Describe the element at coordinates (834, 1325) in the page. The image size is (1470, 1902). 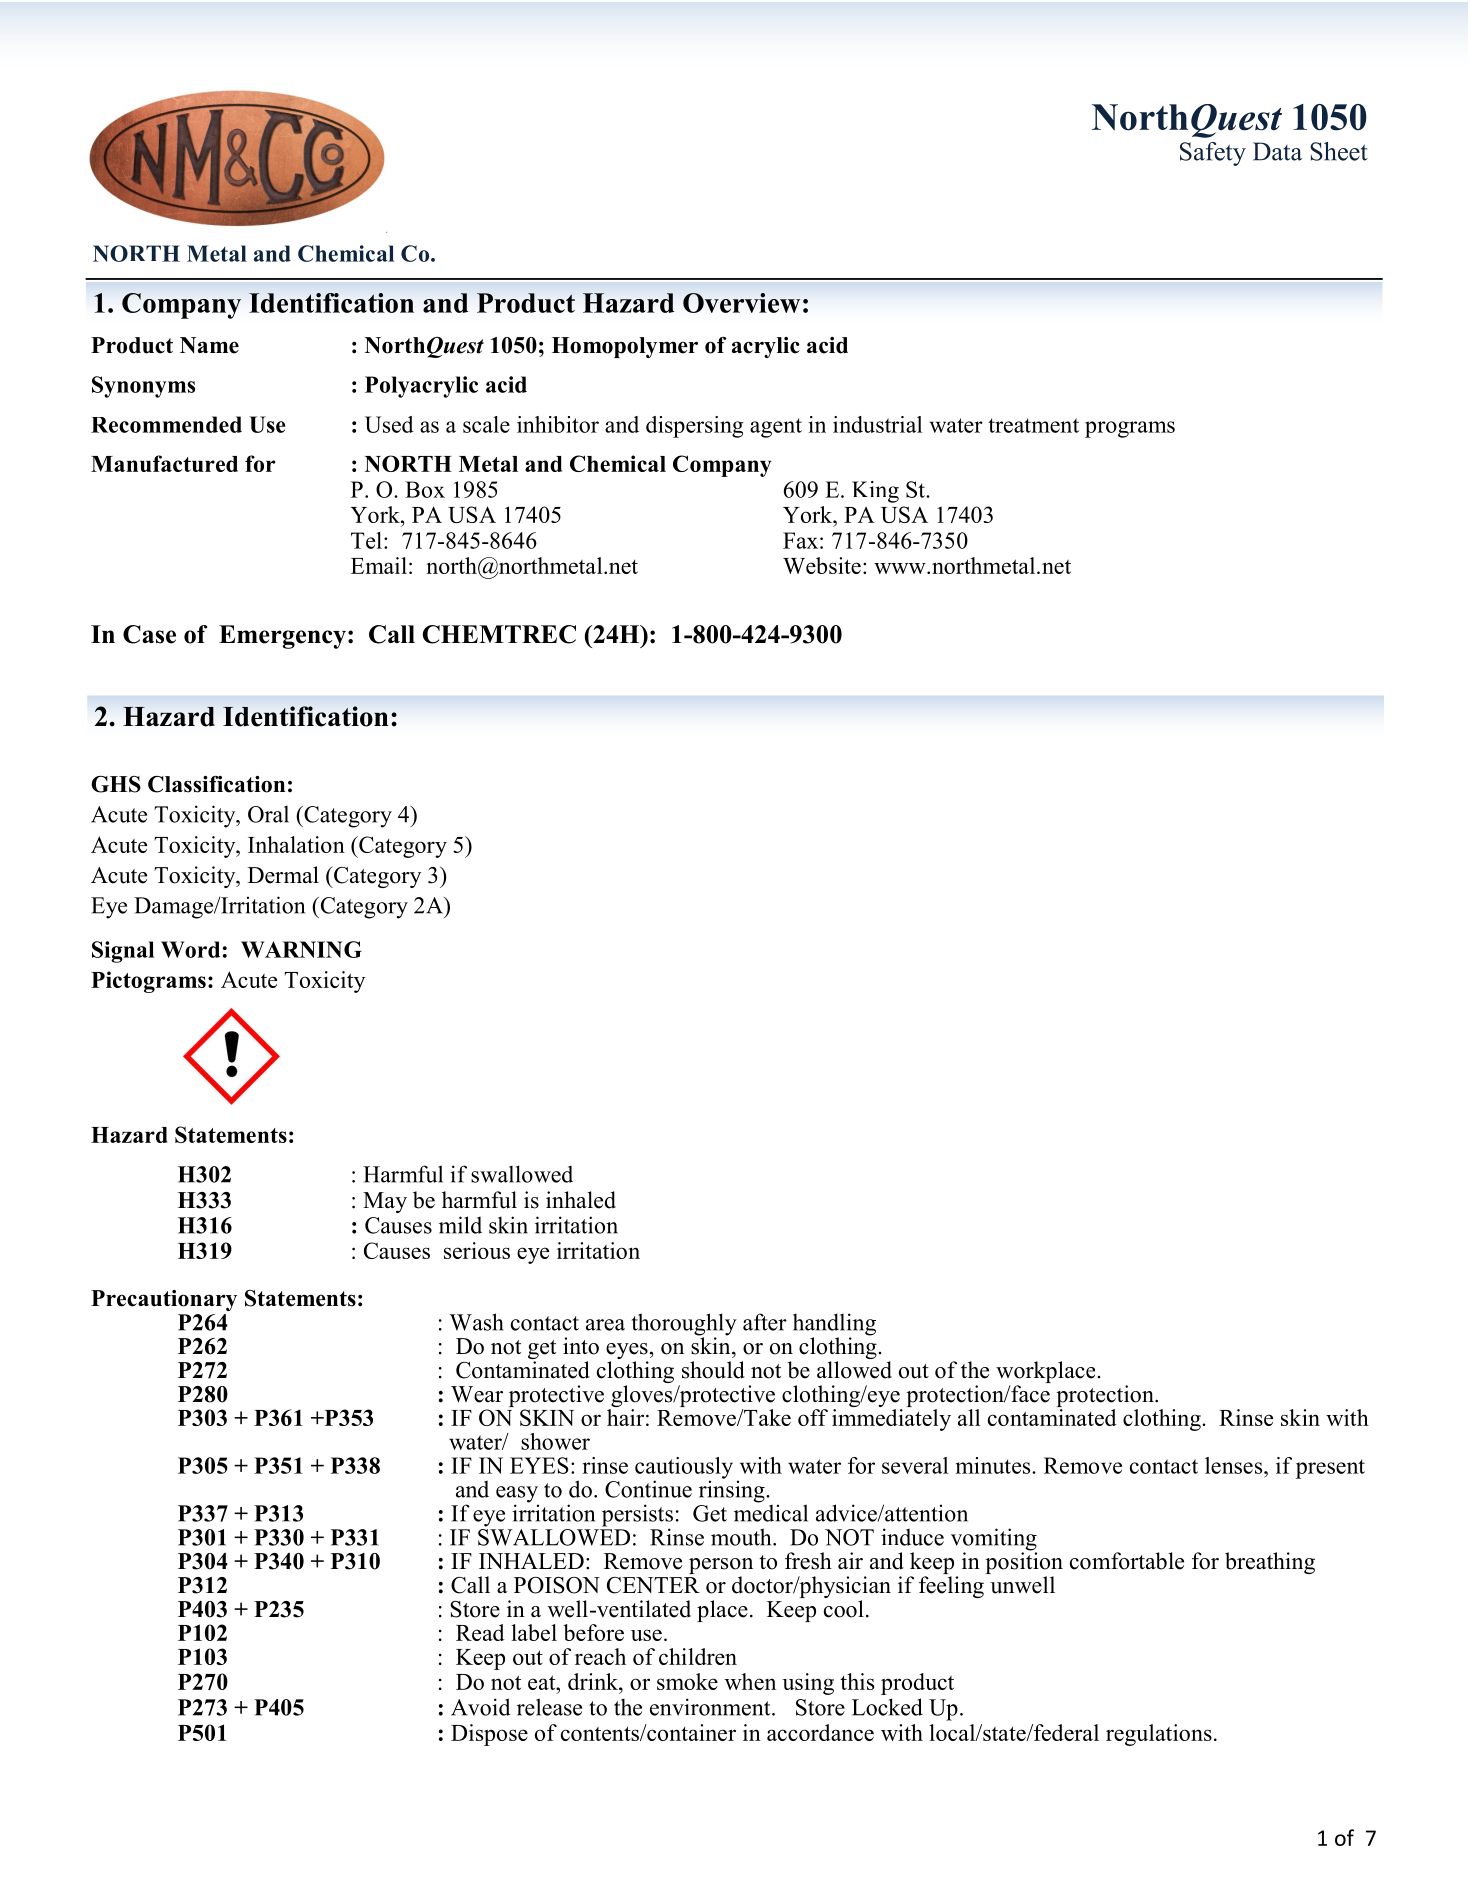
I see `handling` at that location.
